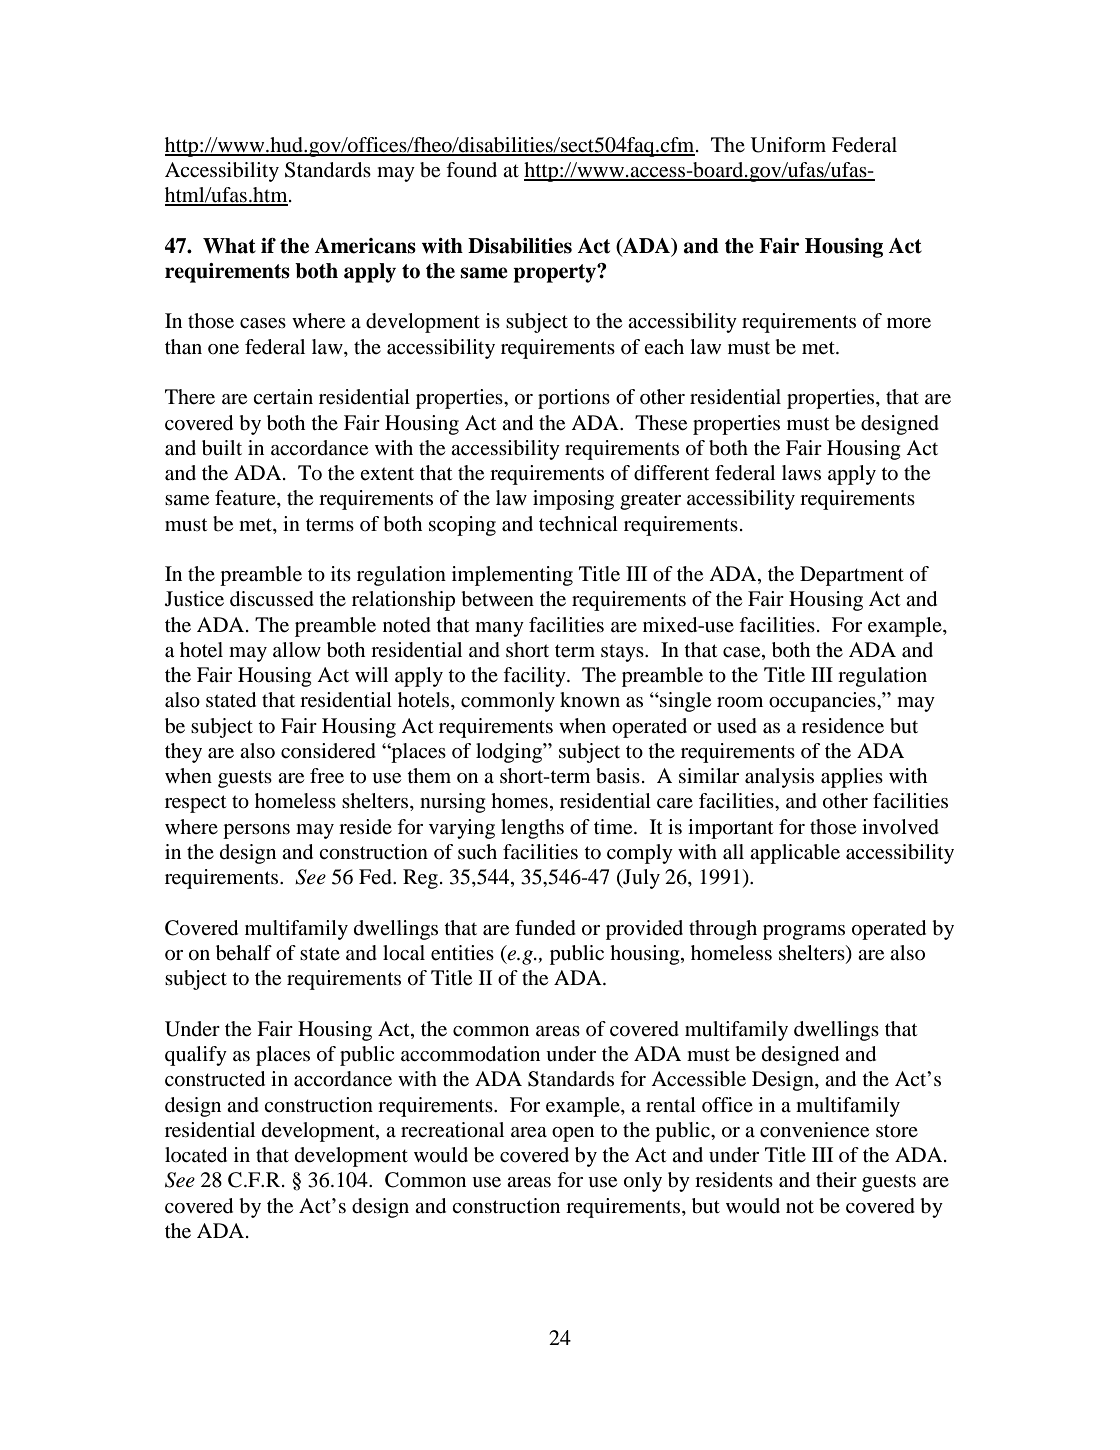 The width and height of the page is (1120, 1450). I want to click on convenience, so click(814, 1130).
